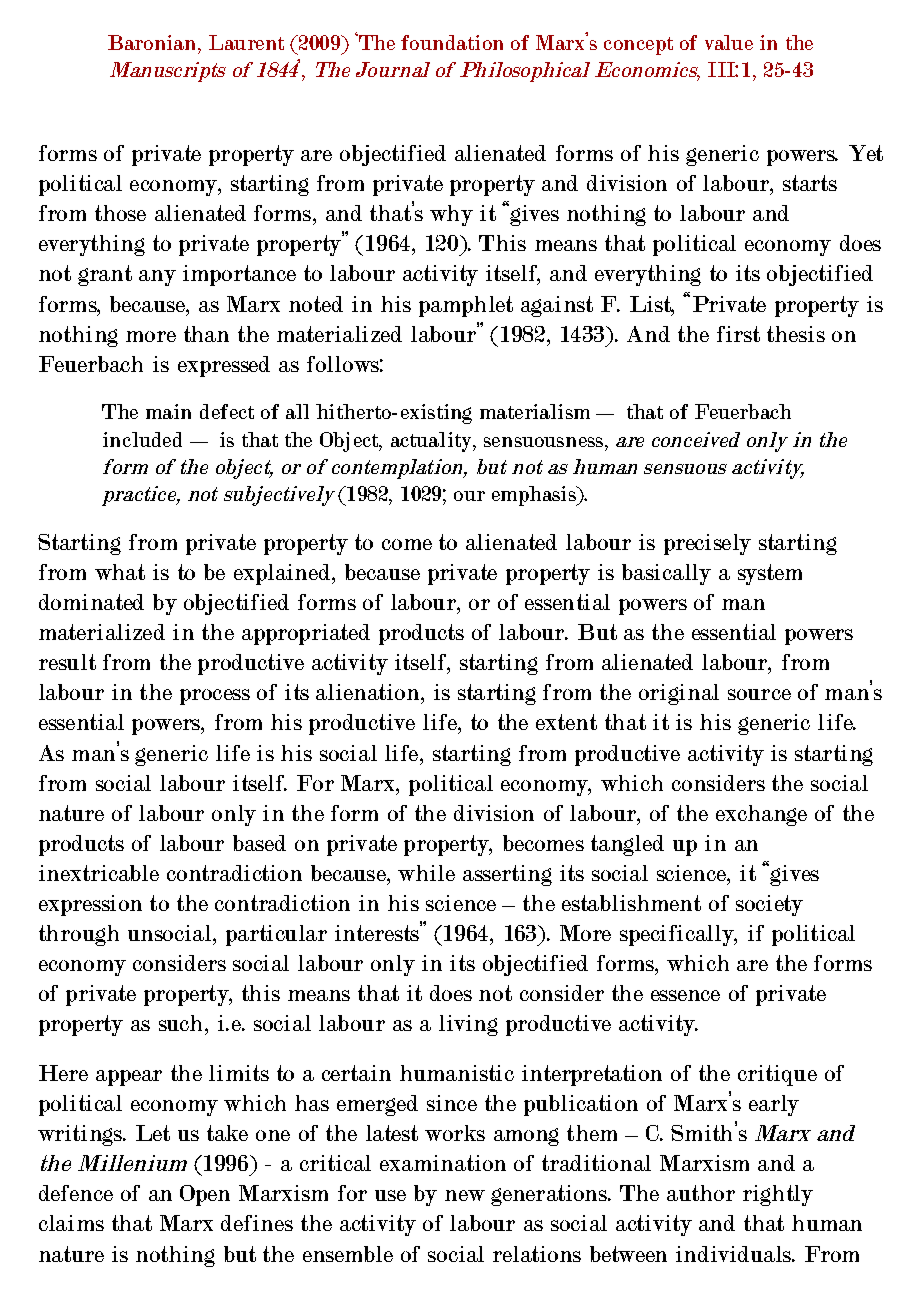  Describe the element at coordinates (707, 544) in the screenshot. I see `precisely` at that location.
